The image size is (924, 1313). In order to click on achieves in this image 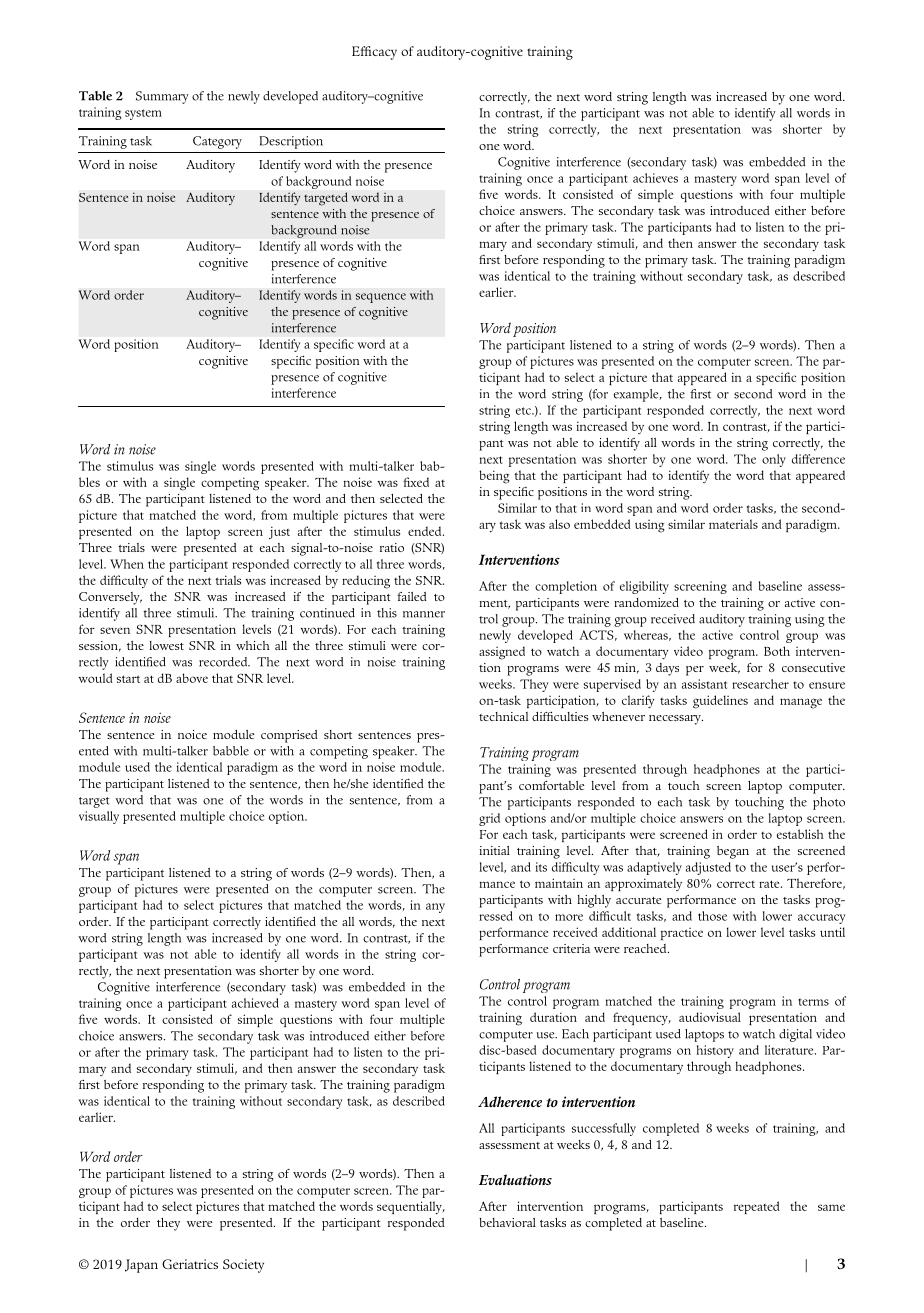, I will do `click(655, 178)`.
